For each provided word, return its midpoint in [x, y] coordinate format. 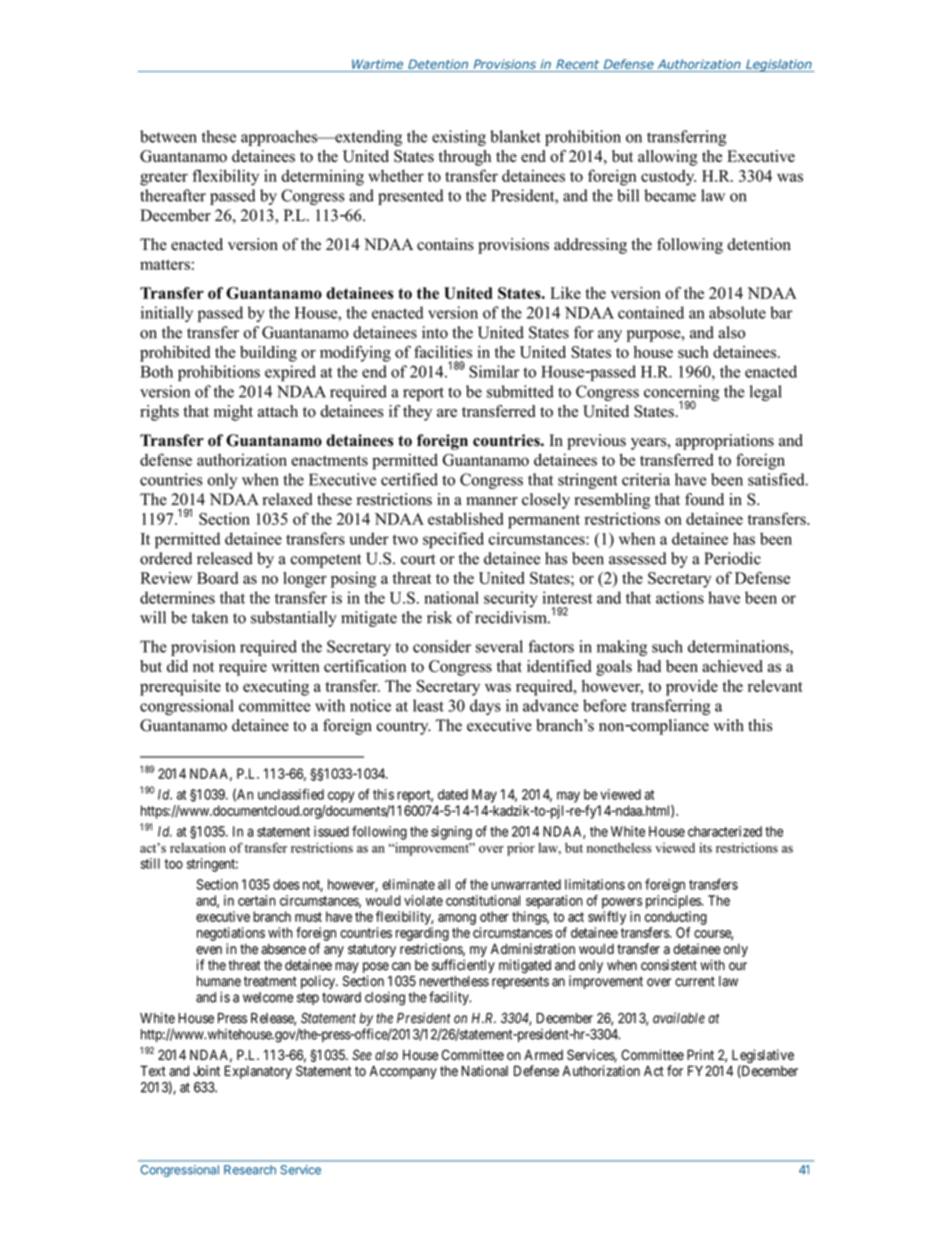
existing [459, 138]
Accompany [403, 1072]
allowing [668, 158]
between [168, 136]
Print [700, 1054]
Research [250, 1170]
